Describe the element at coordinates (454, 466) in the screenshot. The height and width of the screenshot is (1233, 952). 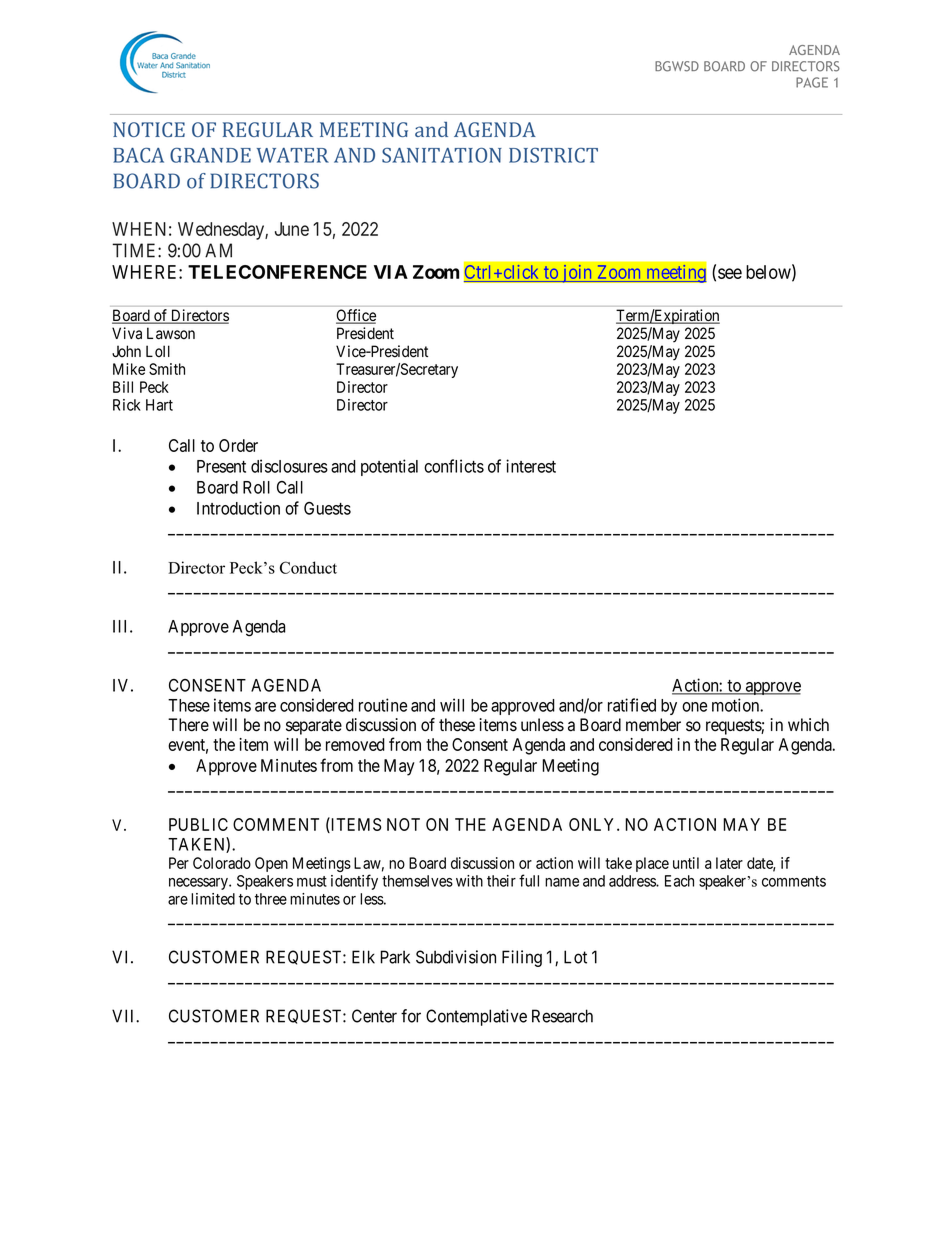
I see `conflicts` at that location.
